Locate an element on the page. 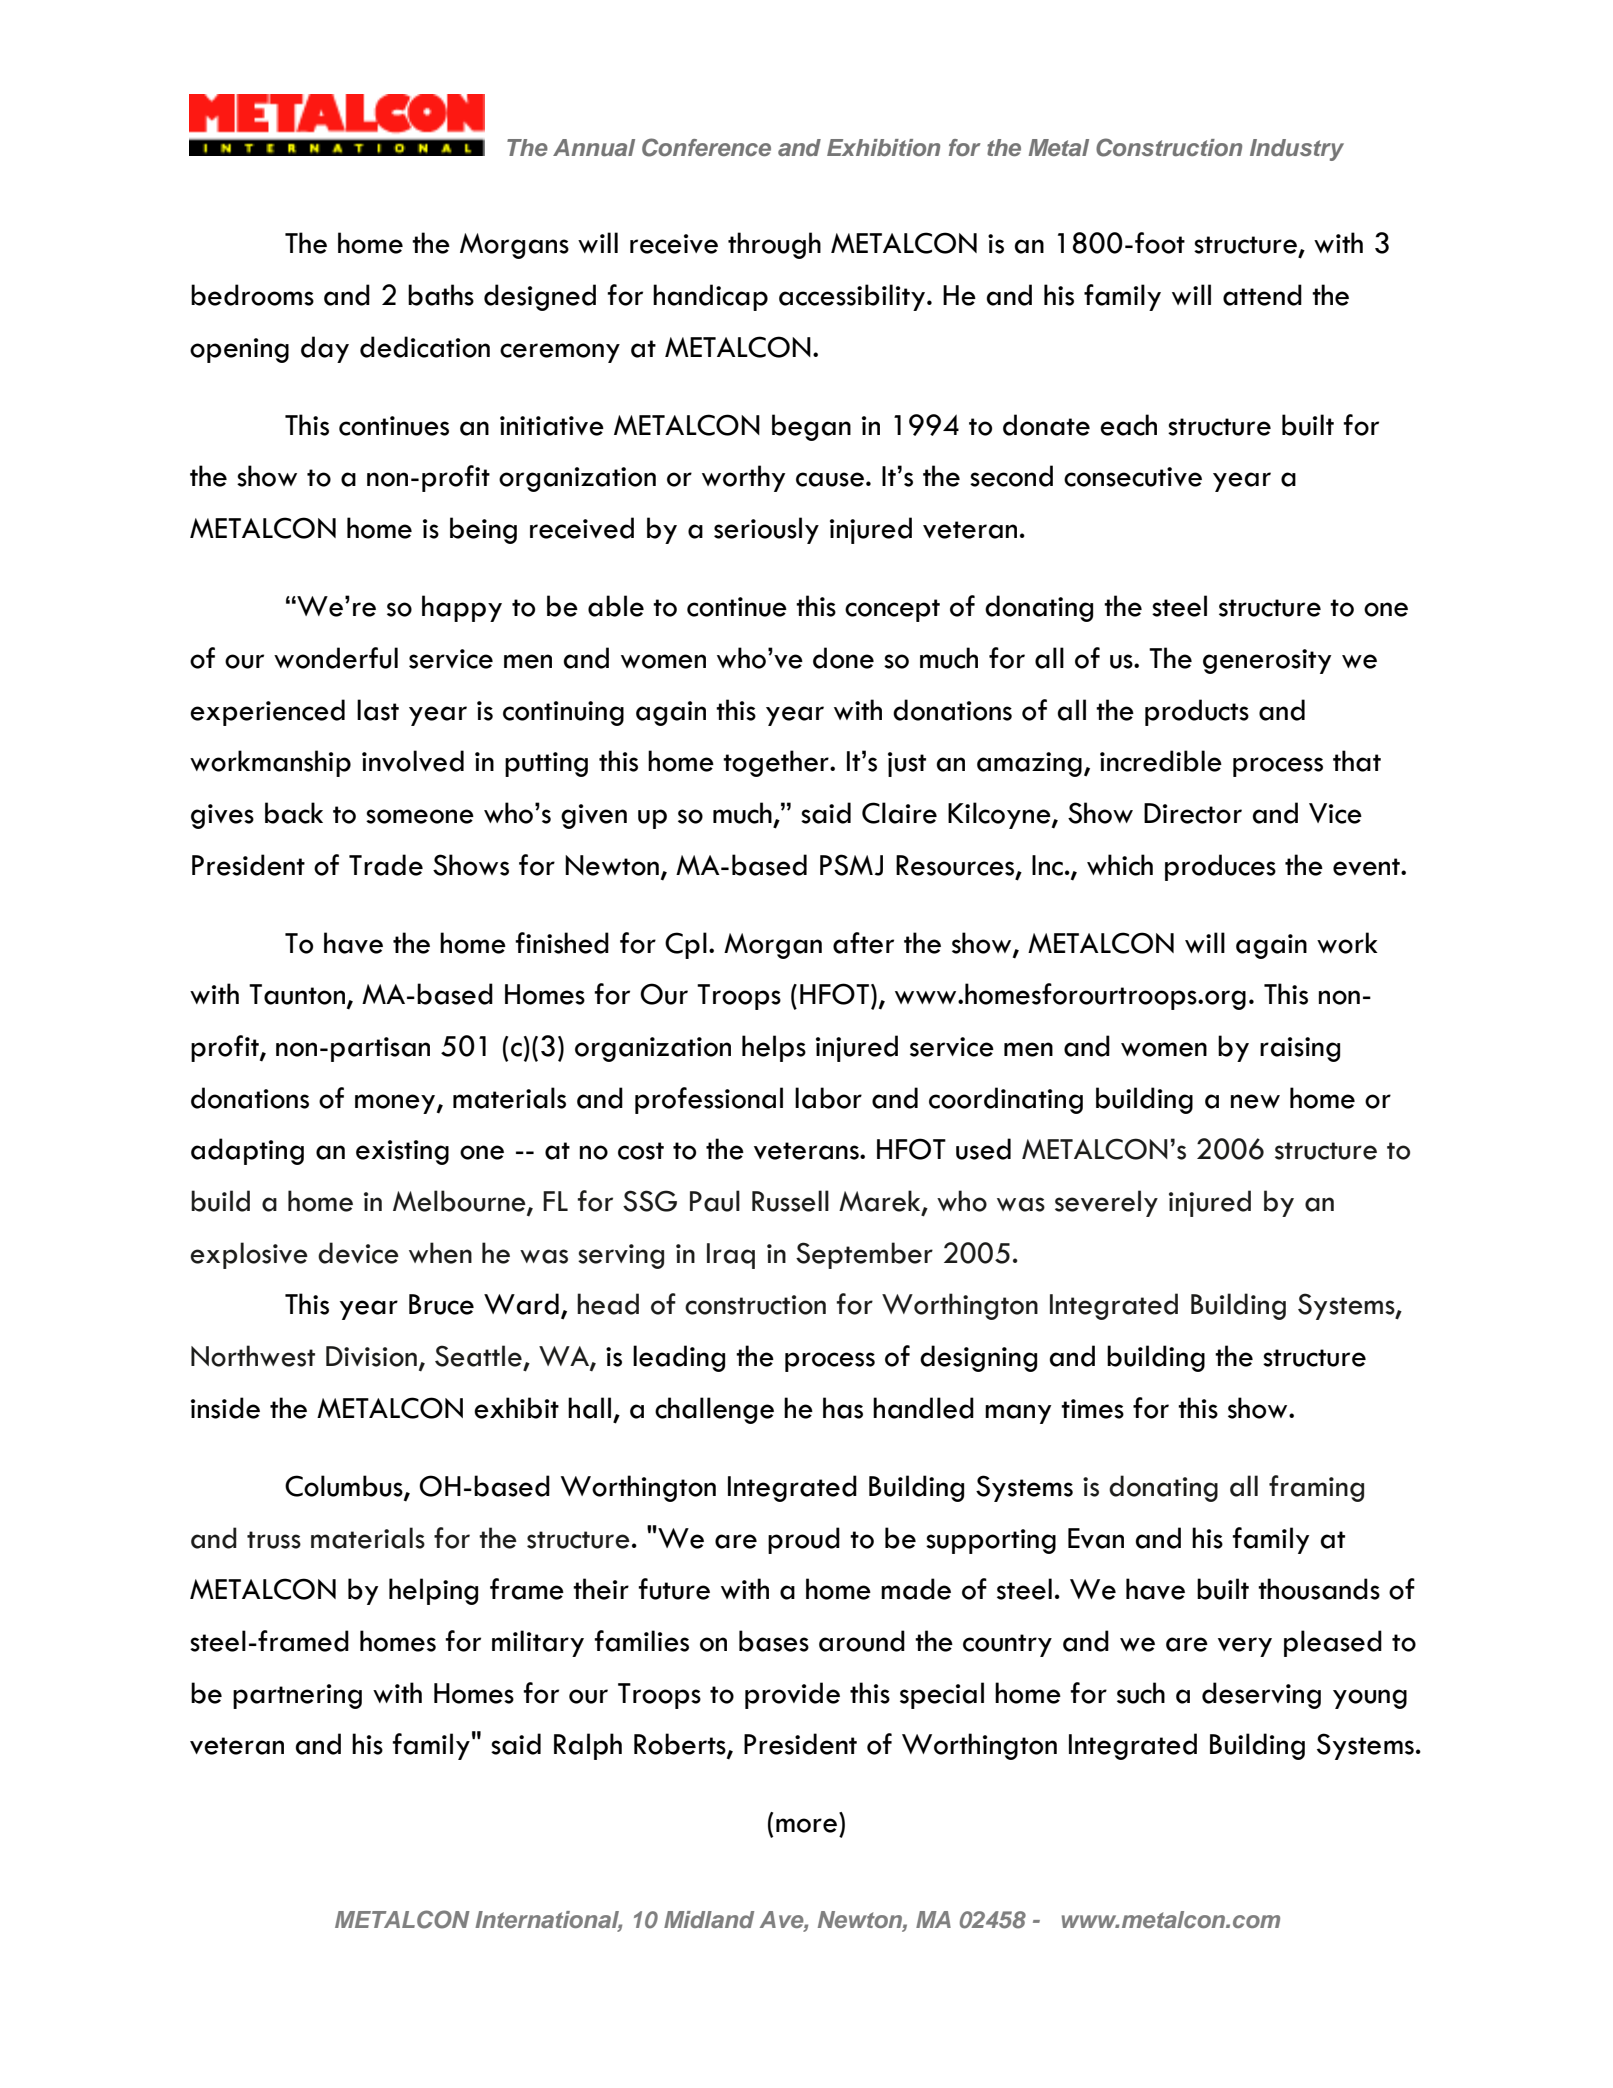 The width and height of the page is (1613, 2088). Industry is located at coordinates (1297, 150).
